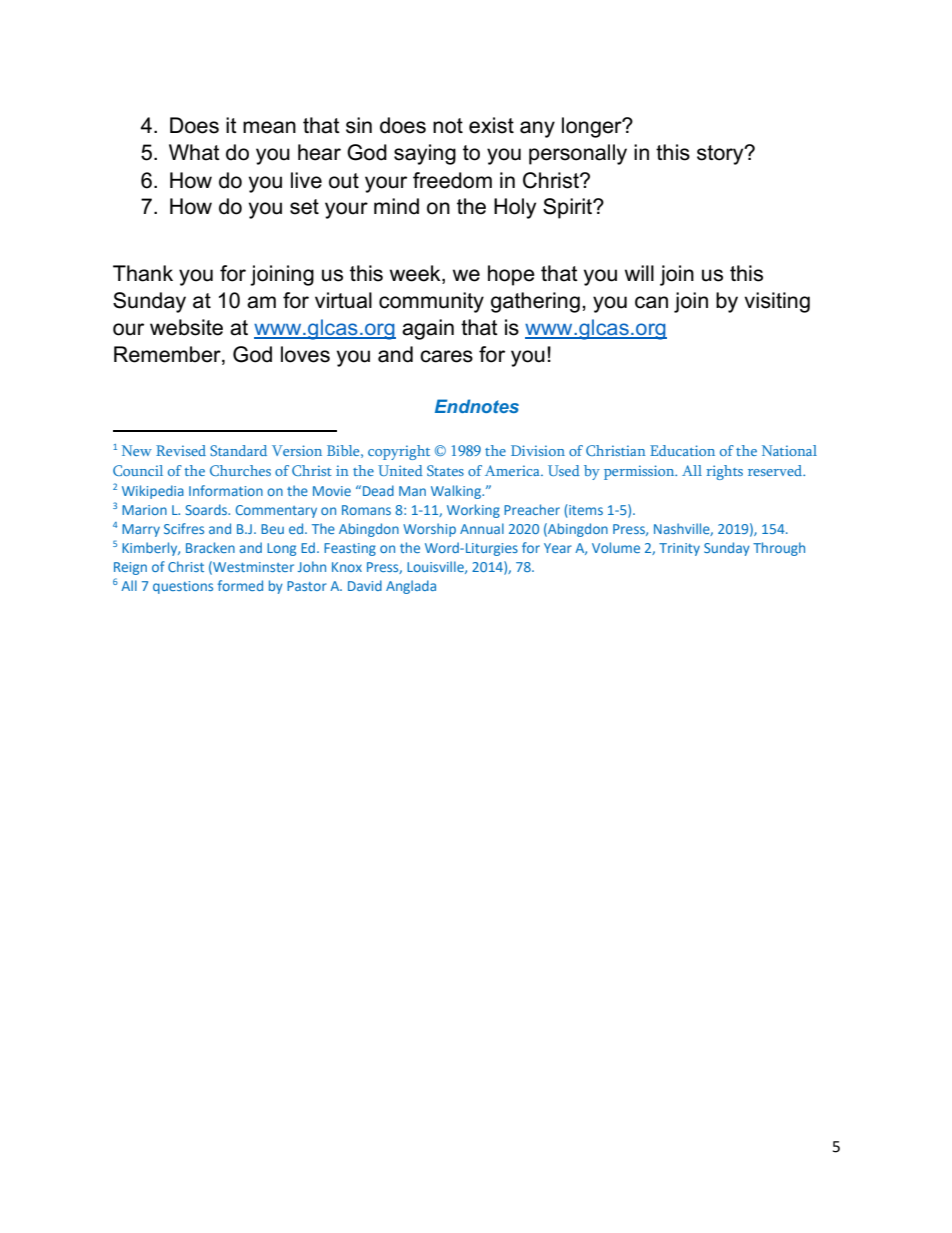 Image resolution: width=952 pixels, height=1233 pixels. I want to click on formed, so click(240, 585).
